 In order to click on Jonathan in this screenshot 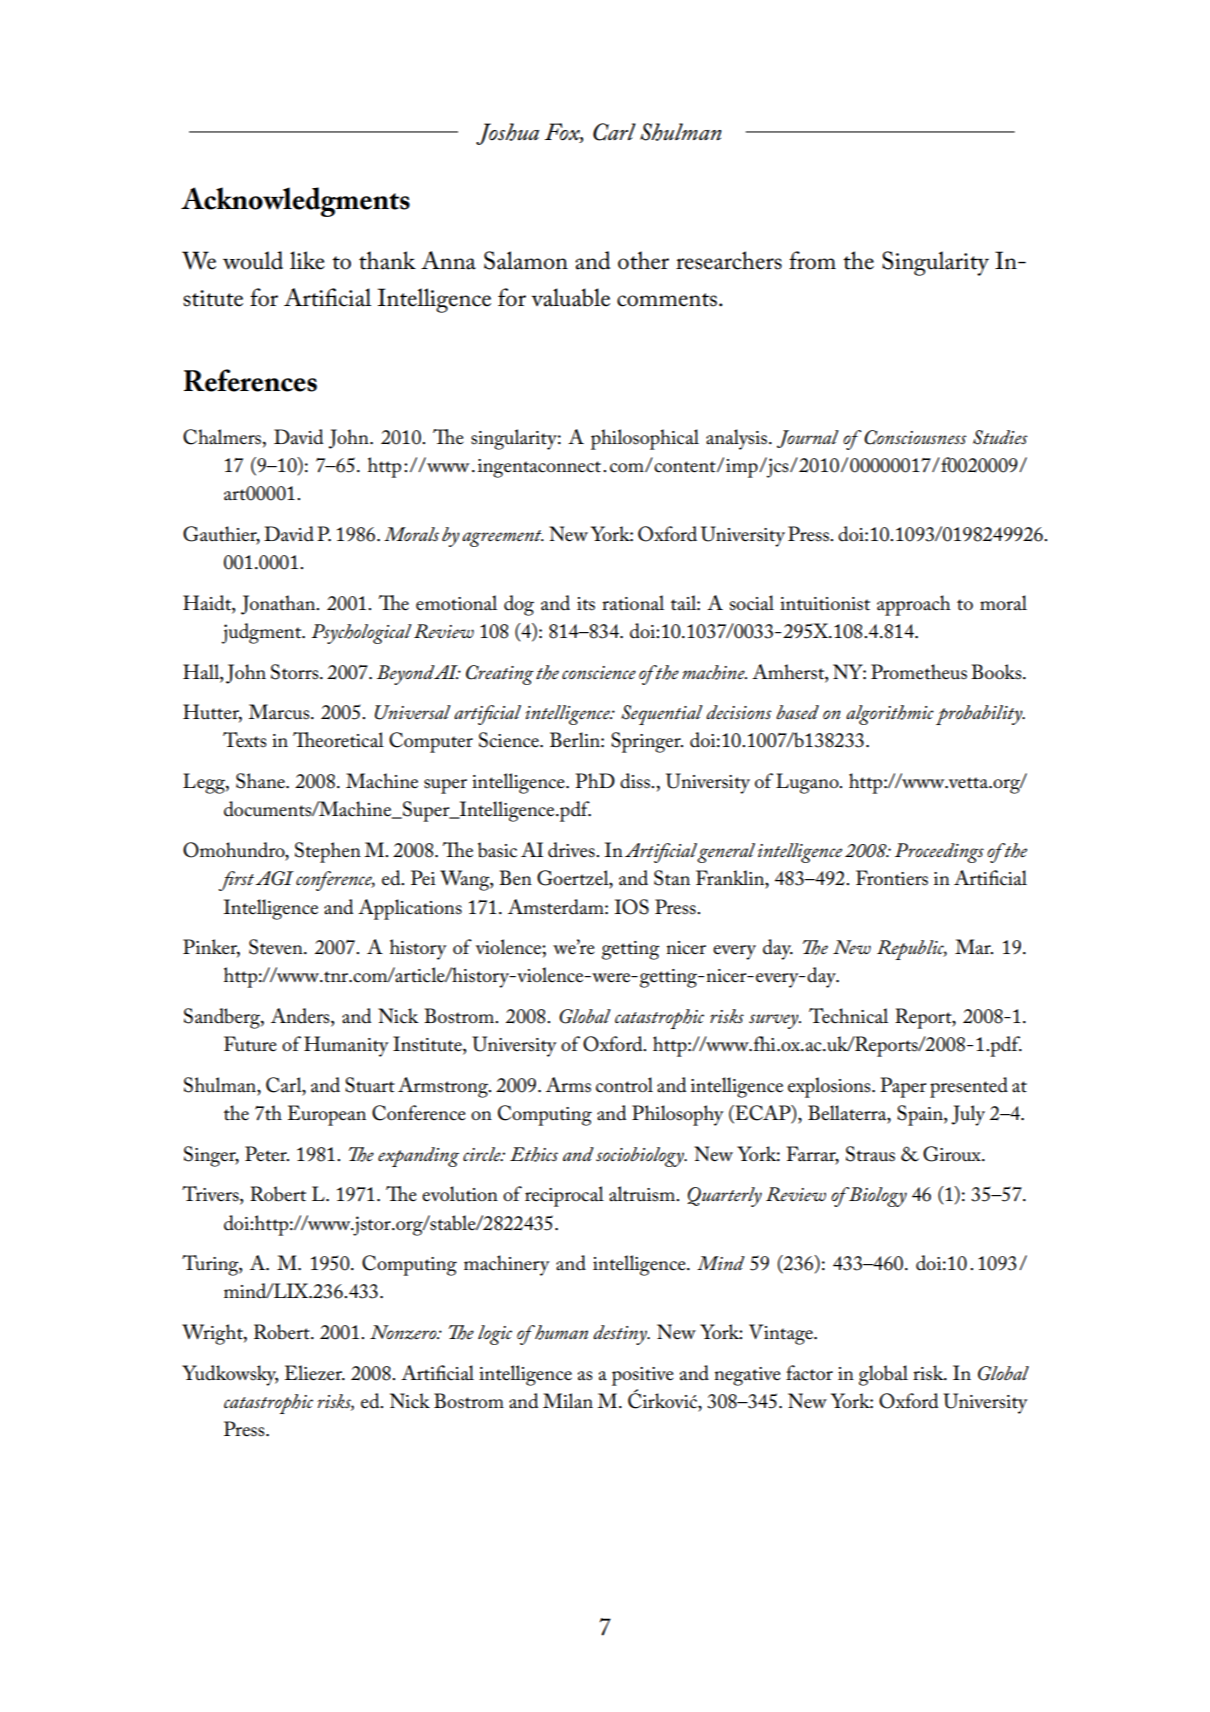, I will do `click(279, 605)`.
